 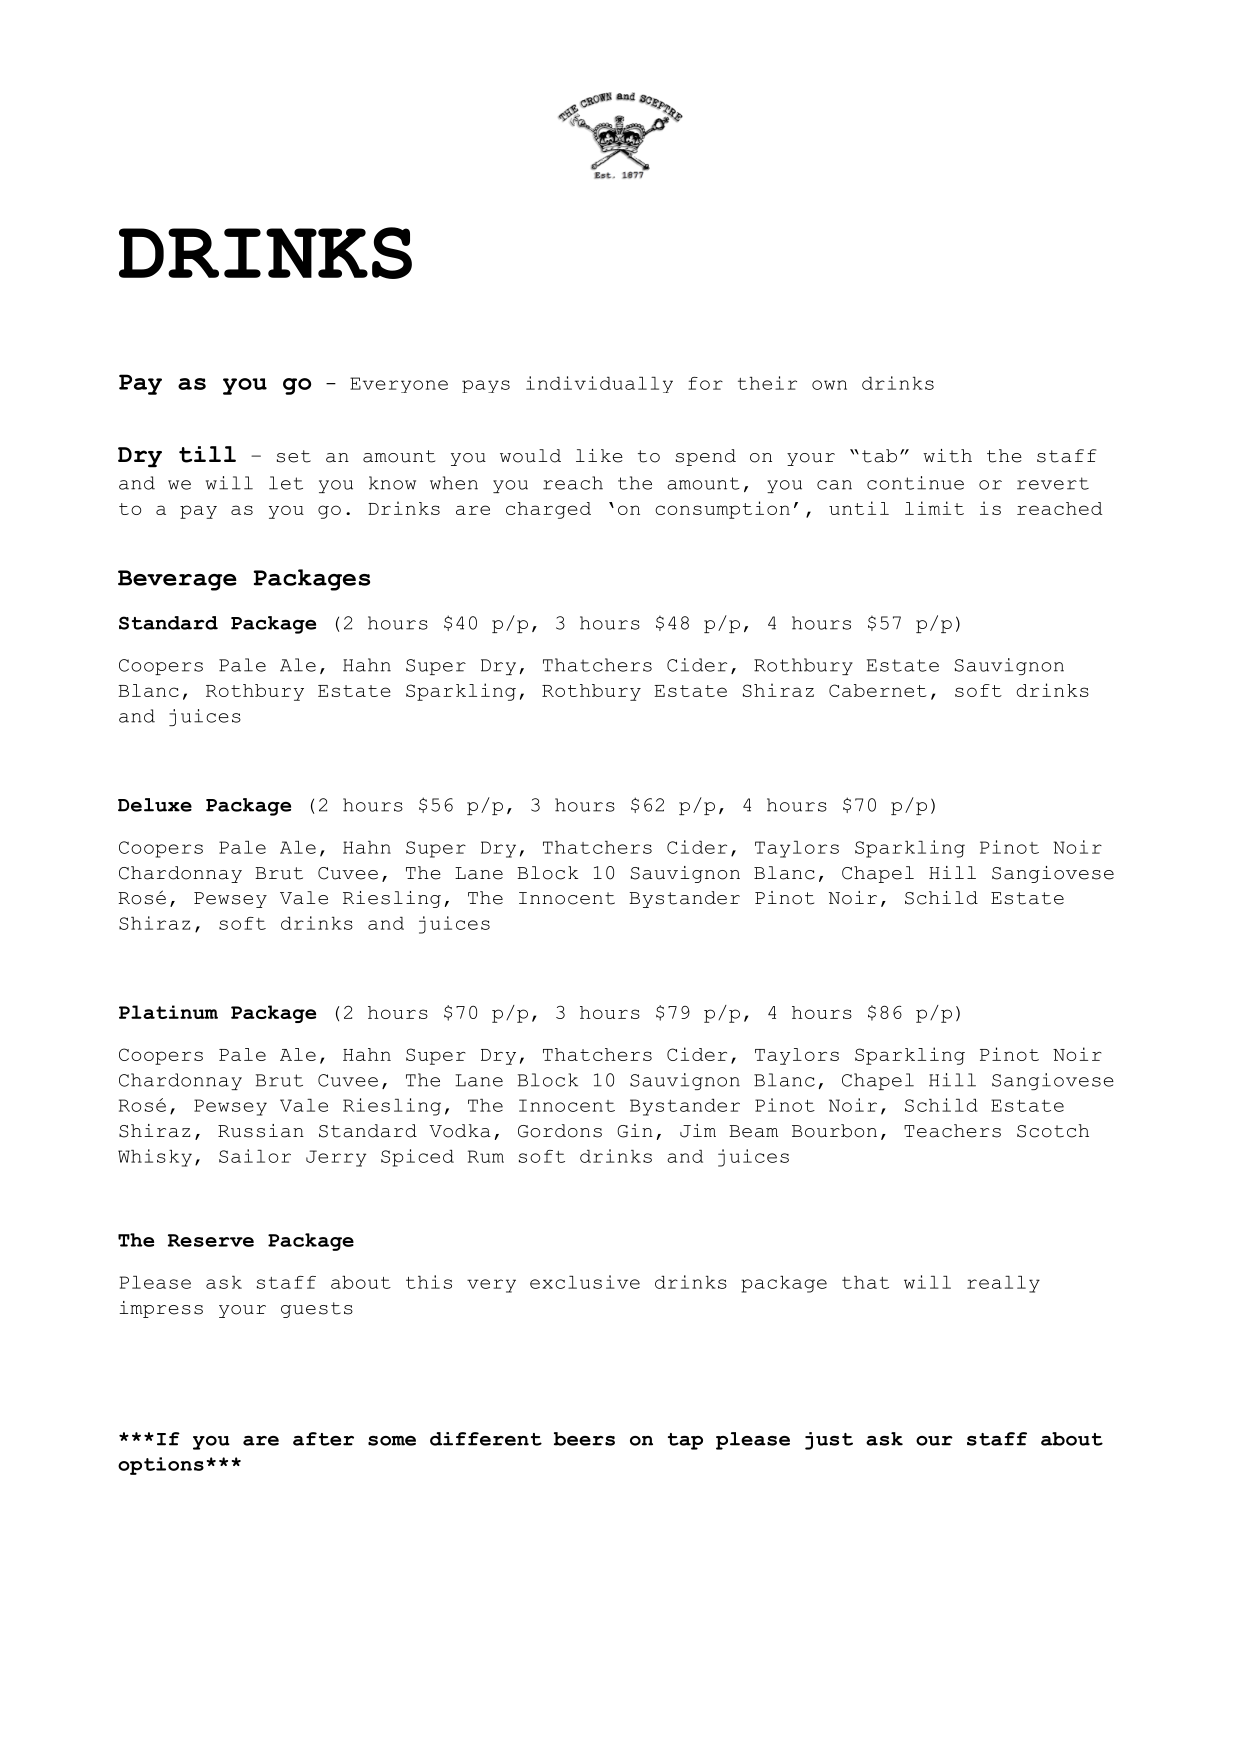 I want to click on individually, so click(x=599, y=384).
